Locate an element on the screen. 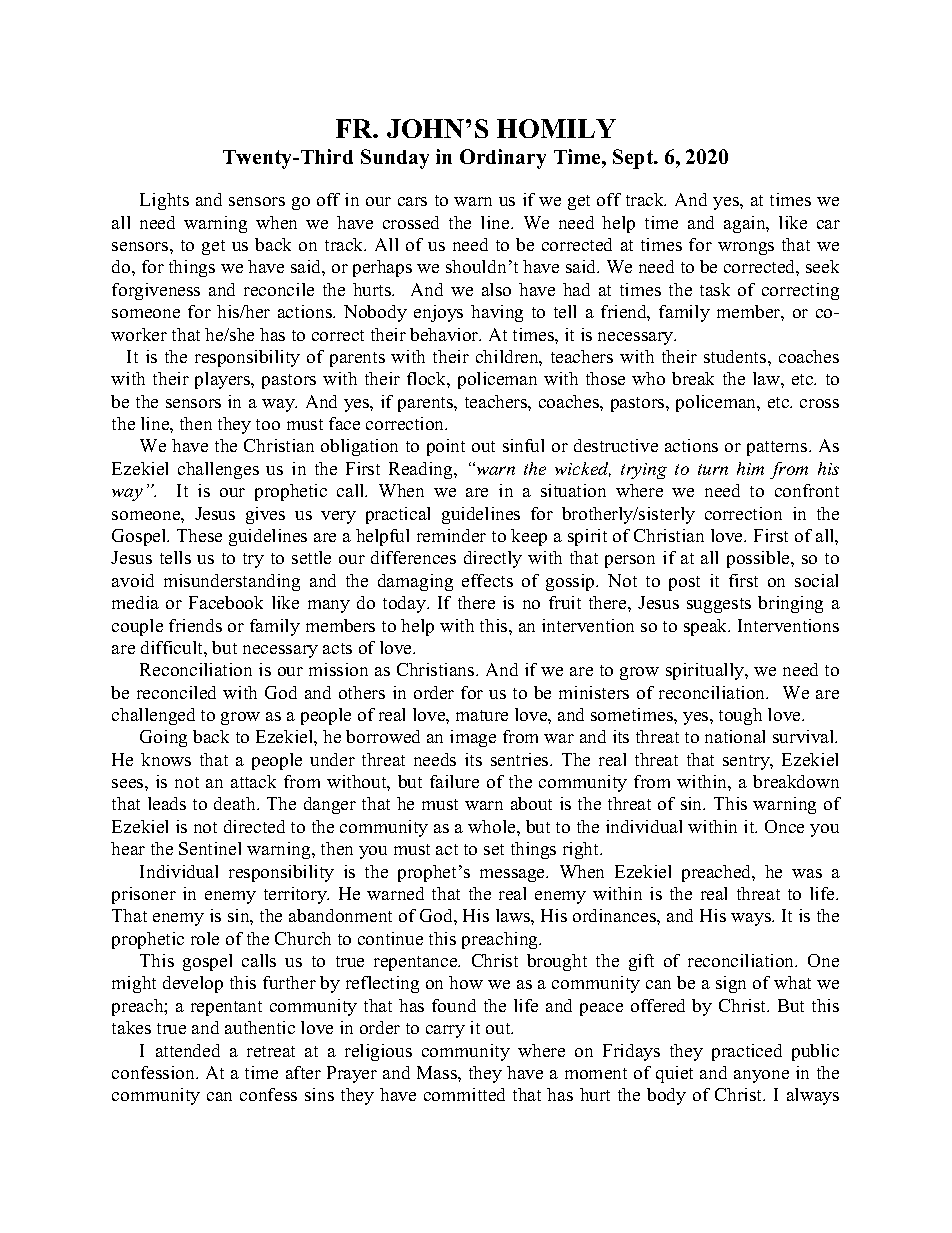 Image resolution: width=952 pixels, height=1233 pixels. Mass is located at coordinates (438, 1072).
